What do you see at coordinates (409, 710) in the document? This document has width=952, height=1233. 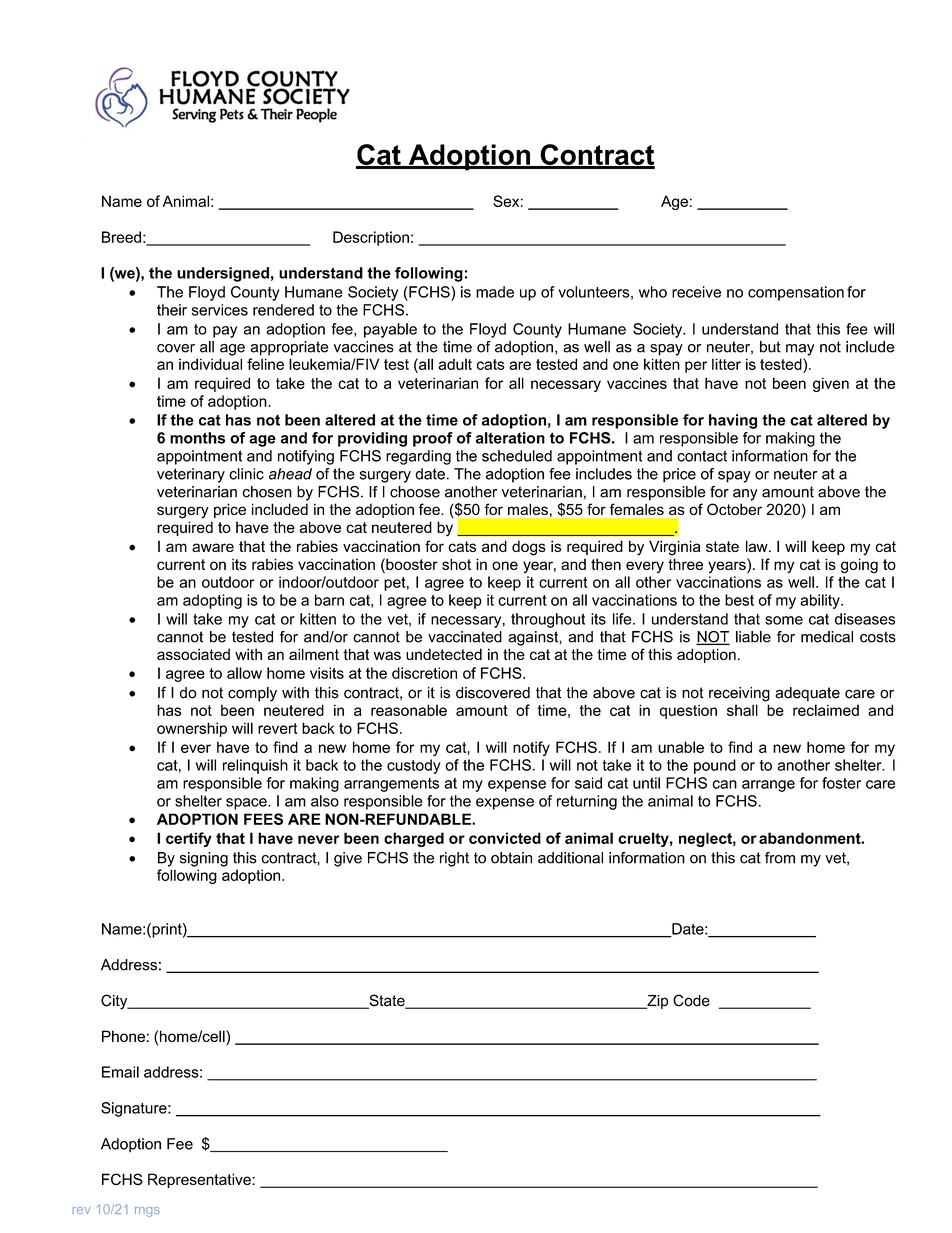 I see `reasonable` at bounding box center [409, 710].
